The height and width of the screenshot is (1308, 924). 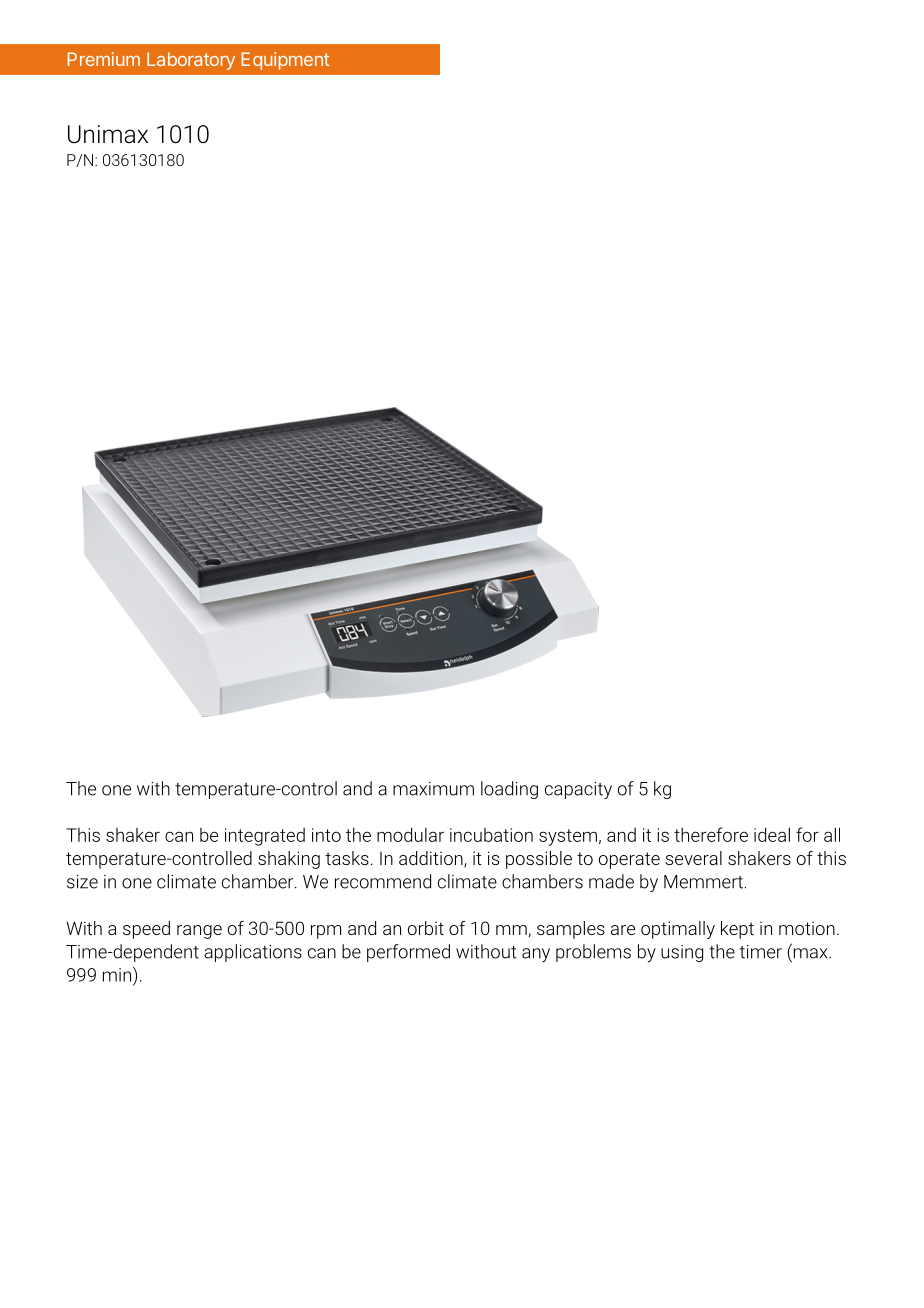 I want to click on kept, so click(x=737, y=930).
